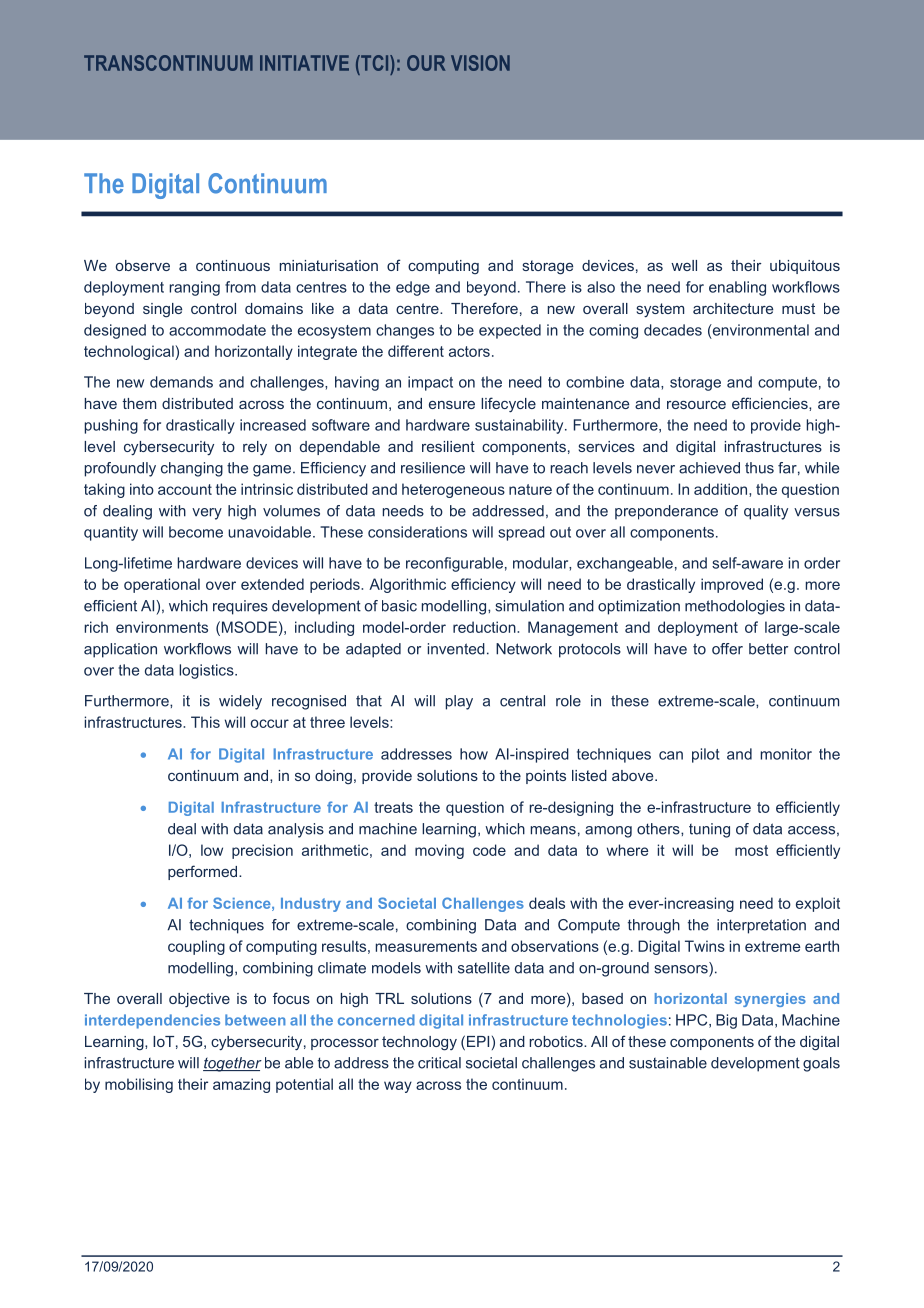 The image size is (924, 1308). Describe the element at coordinates (413, 288) in the document. I see `edge` at that location.
